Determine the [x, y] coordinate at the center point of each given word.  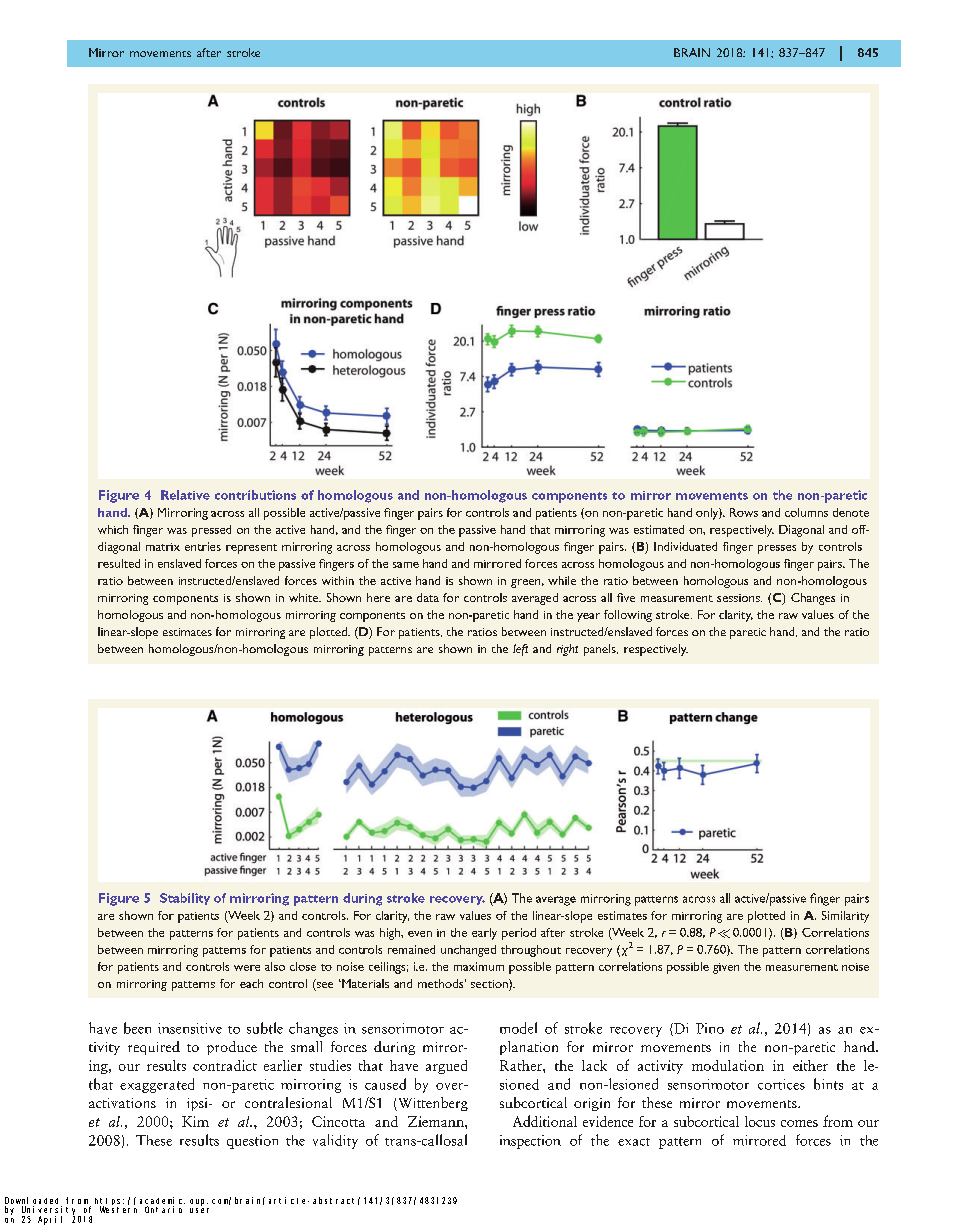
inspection [530, 1142]
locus [760, 1121]
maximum [479, 966]
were [247, 968]
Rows [744, 512]
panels [601, 650]
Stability [185, 899]
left [520, 650]
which [113, 529]
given [726, 968]
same [406, 565]
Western [118, 1209]
